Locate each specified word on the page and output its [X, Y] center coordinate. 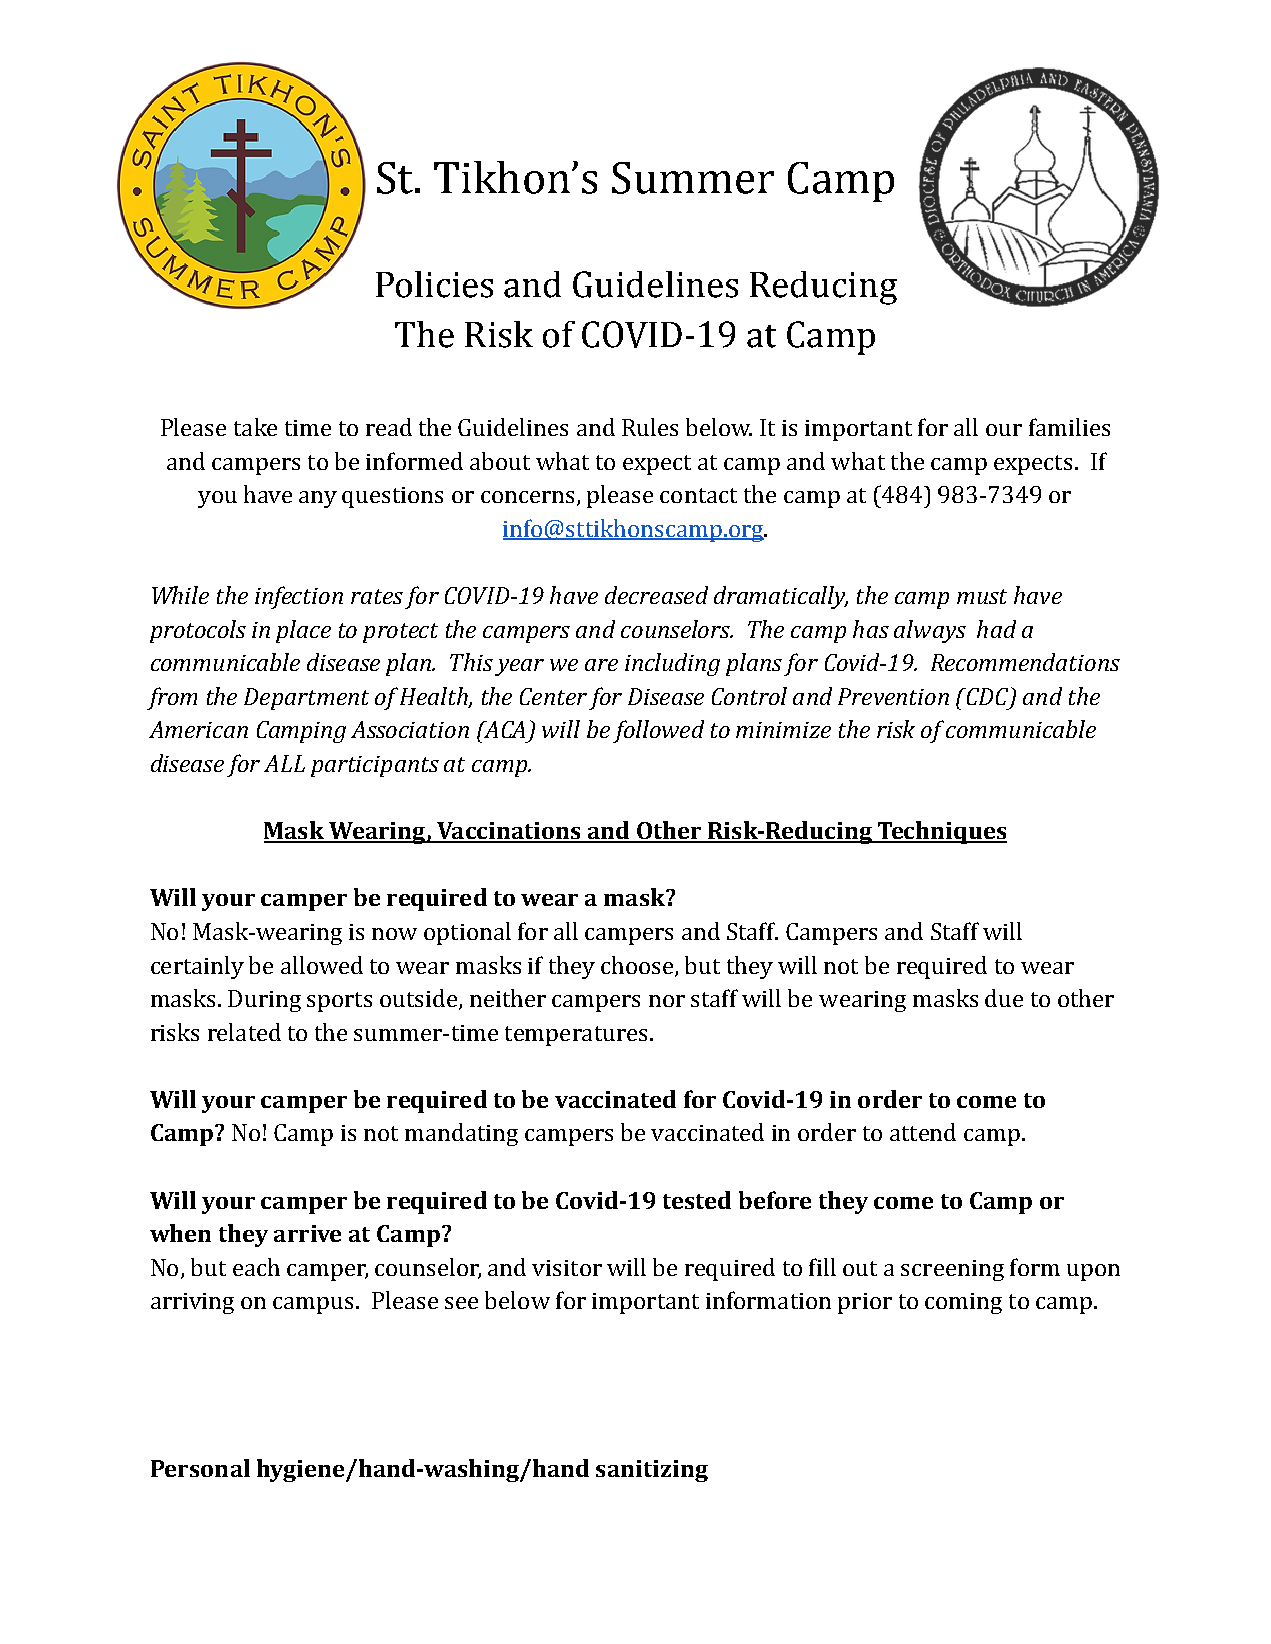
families [1069, 427]
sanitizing [652, 1471]
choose [637, 965]
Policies [434, 284]
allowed [322, 965]
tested [697, 1200]
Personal [200, 1468]
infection [299, 597]
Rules [650, 427]
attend [923, 1132]
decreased [656, 595]
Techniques [941, 832]
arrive [307, 1233]
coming [963, 1303]
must [982, 596]
